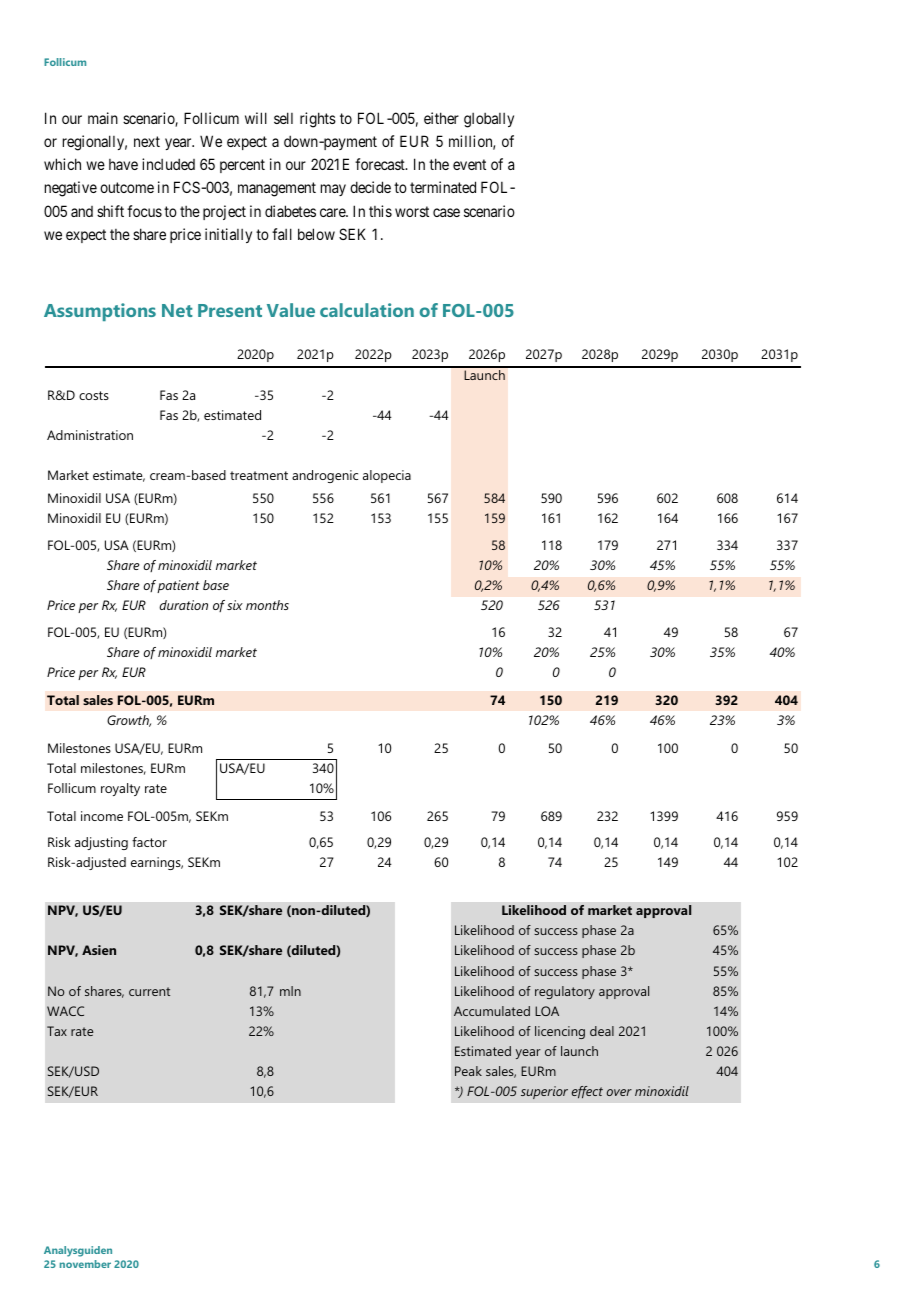  Describe the element at coordinates (101, 843) in the image. I see `adjusting` at that location.
